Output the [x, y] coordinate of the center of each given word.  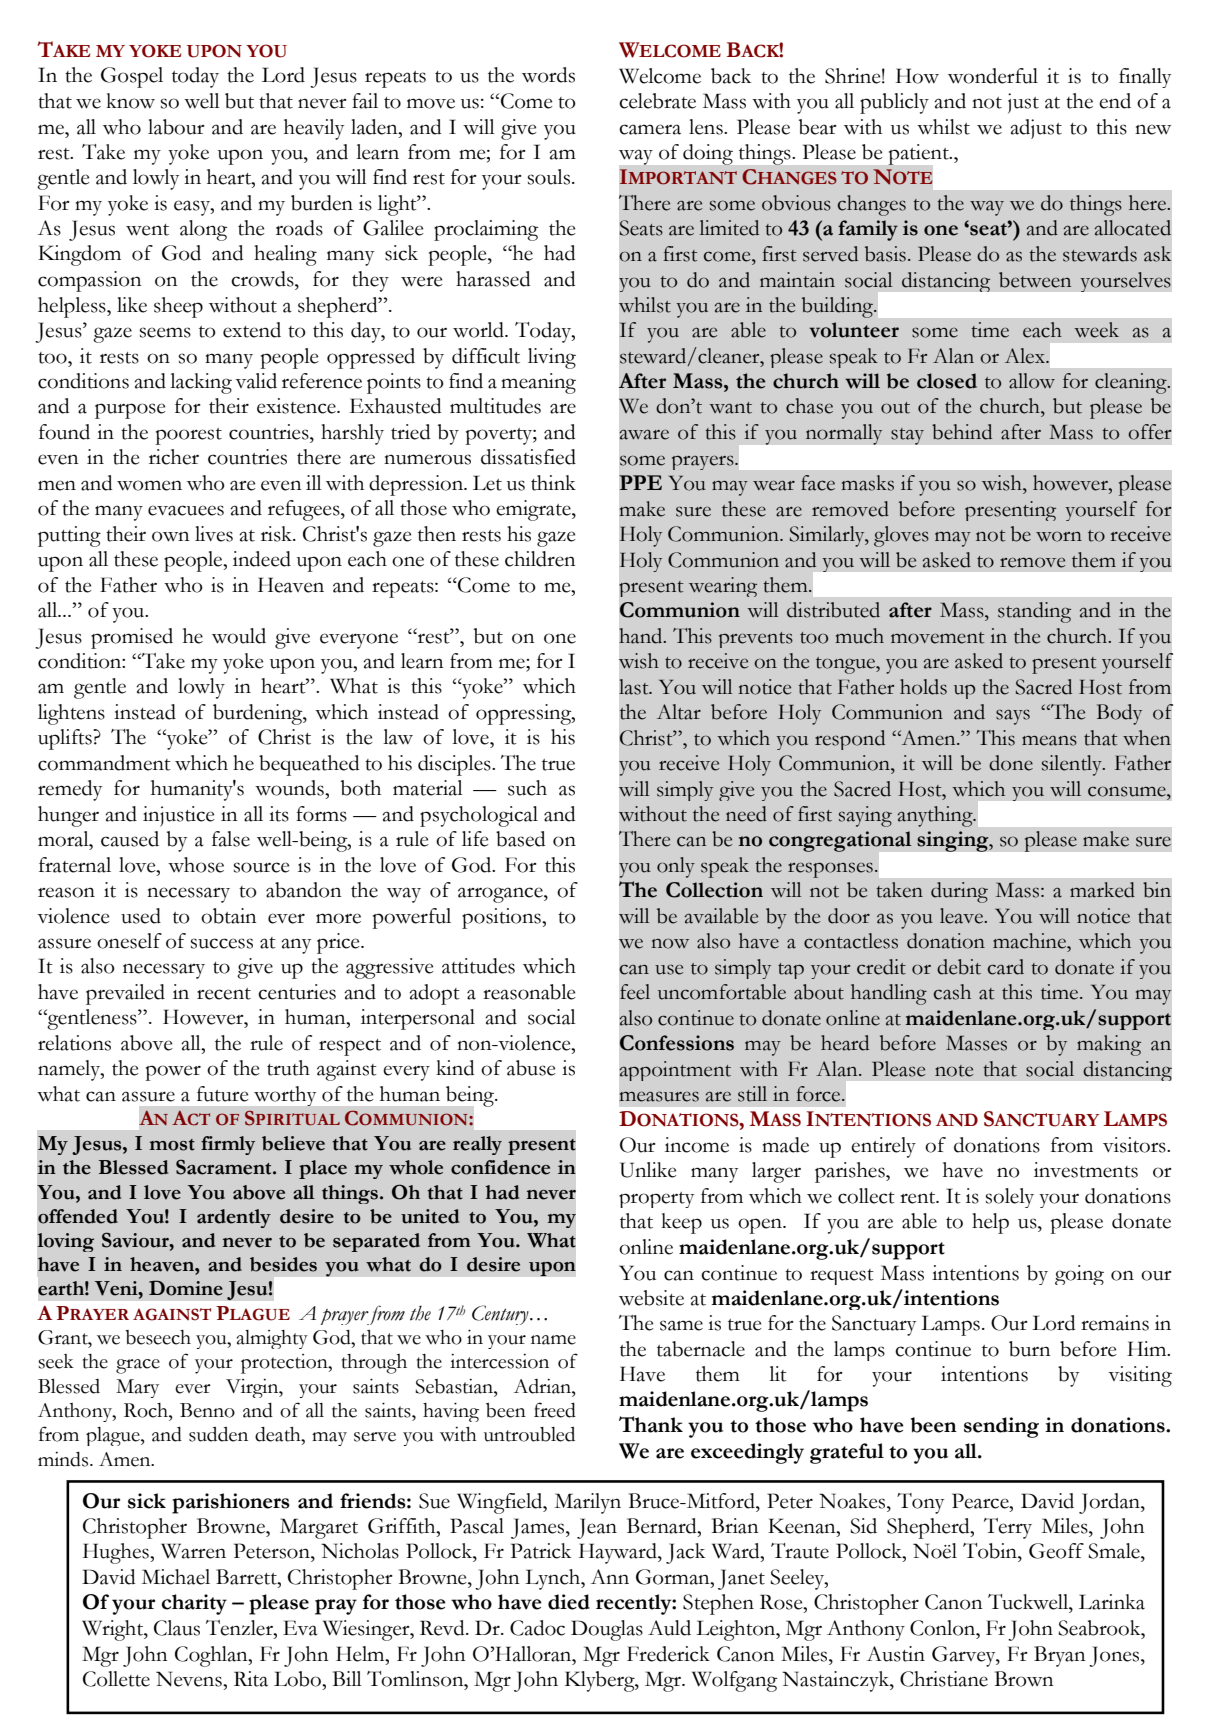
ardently [234, 1218]
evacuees [186, 510]
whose [196, 865]
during [959, 892]
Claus [177, 1628]
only [676, 867]
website [651, 1298]
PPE [640, 482]
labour [176, 127]
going [1079, 1275]
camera [650, 129]
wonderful [993, 76]
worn [1059, 537]
